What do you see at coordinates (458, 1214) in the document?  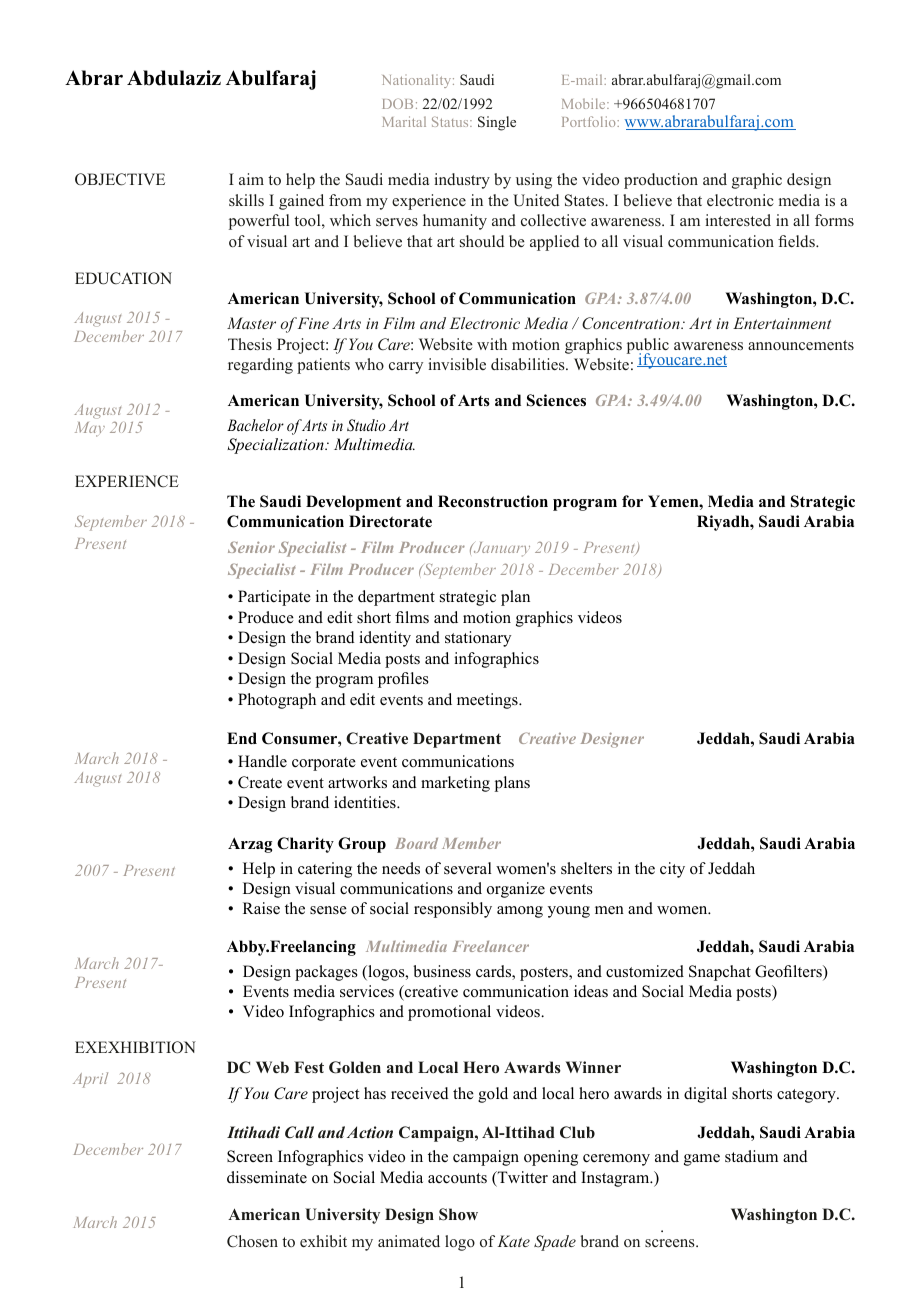 I see `Show` at bounding box center [458, 1214].
